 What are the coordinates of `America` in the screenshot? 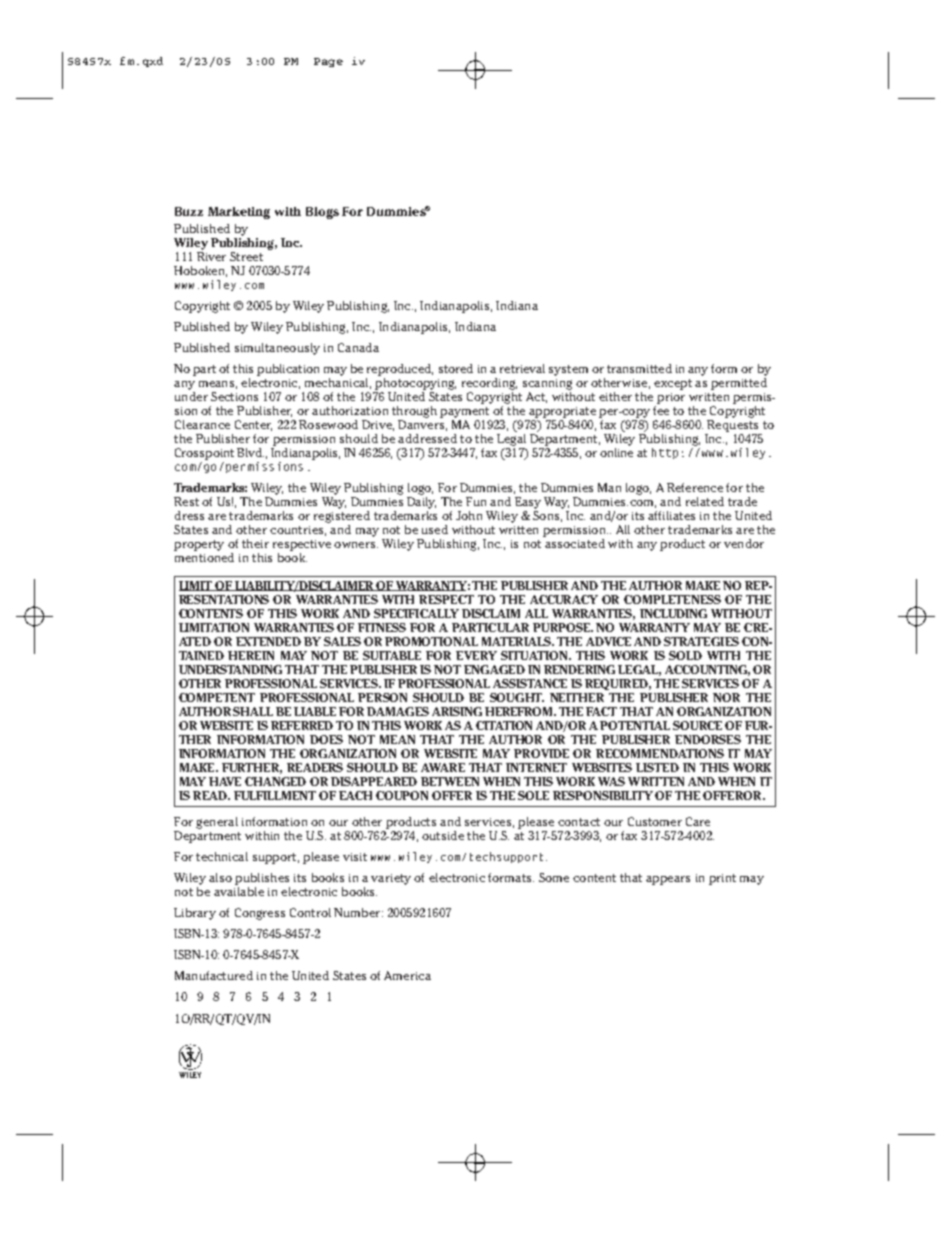 It's located at (407, 975).
